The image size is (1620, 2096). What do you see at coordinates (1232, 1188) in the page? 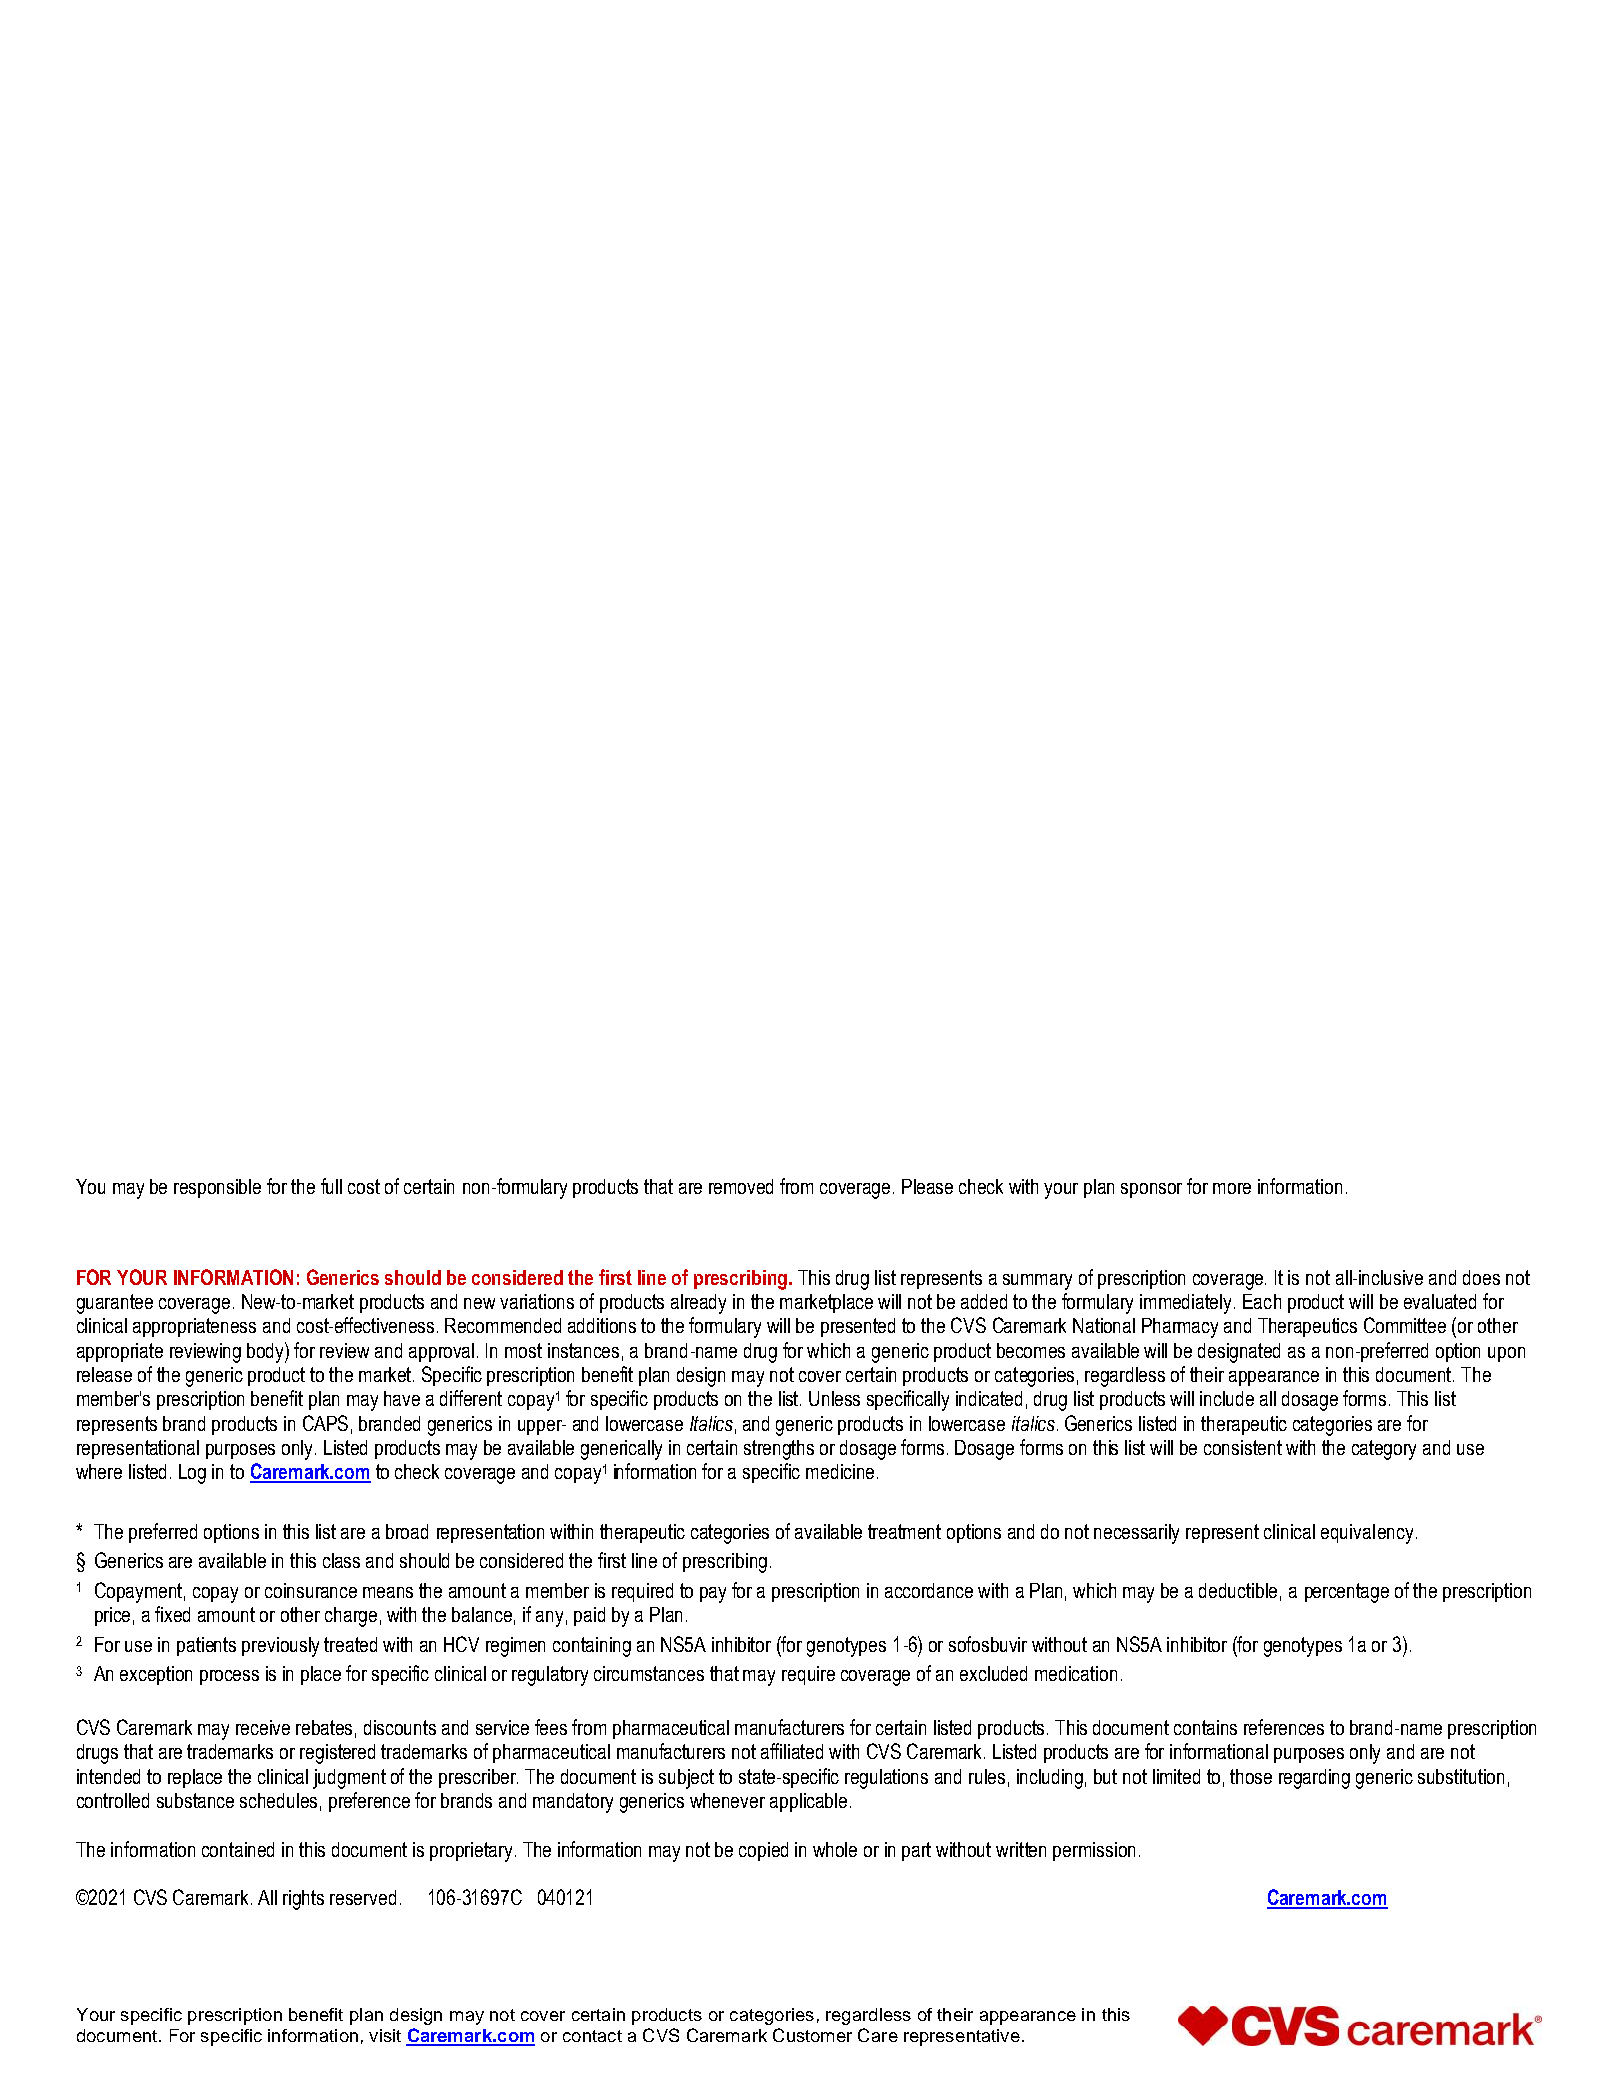
I see `more` at bounding box center [1232, 1188].
